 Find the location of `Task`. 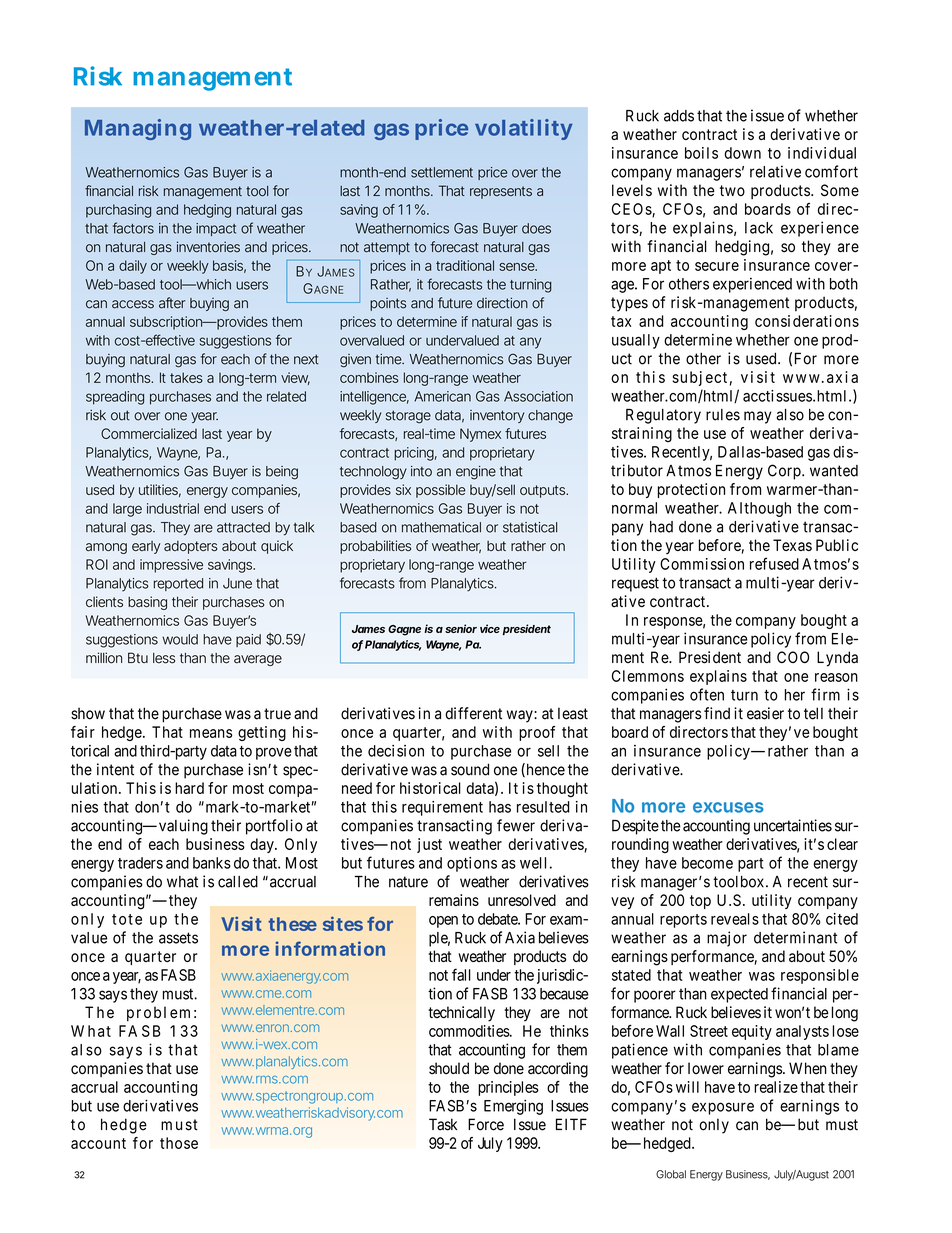

Task is located at coordinates (443, 1124).
